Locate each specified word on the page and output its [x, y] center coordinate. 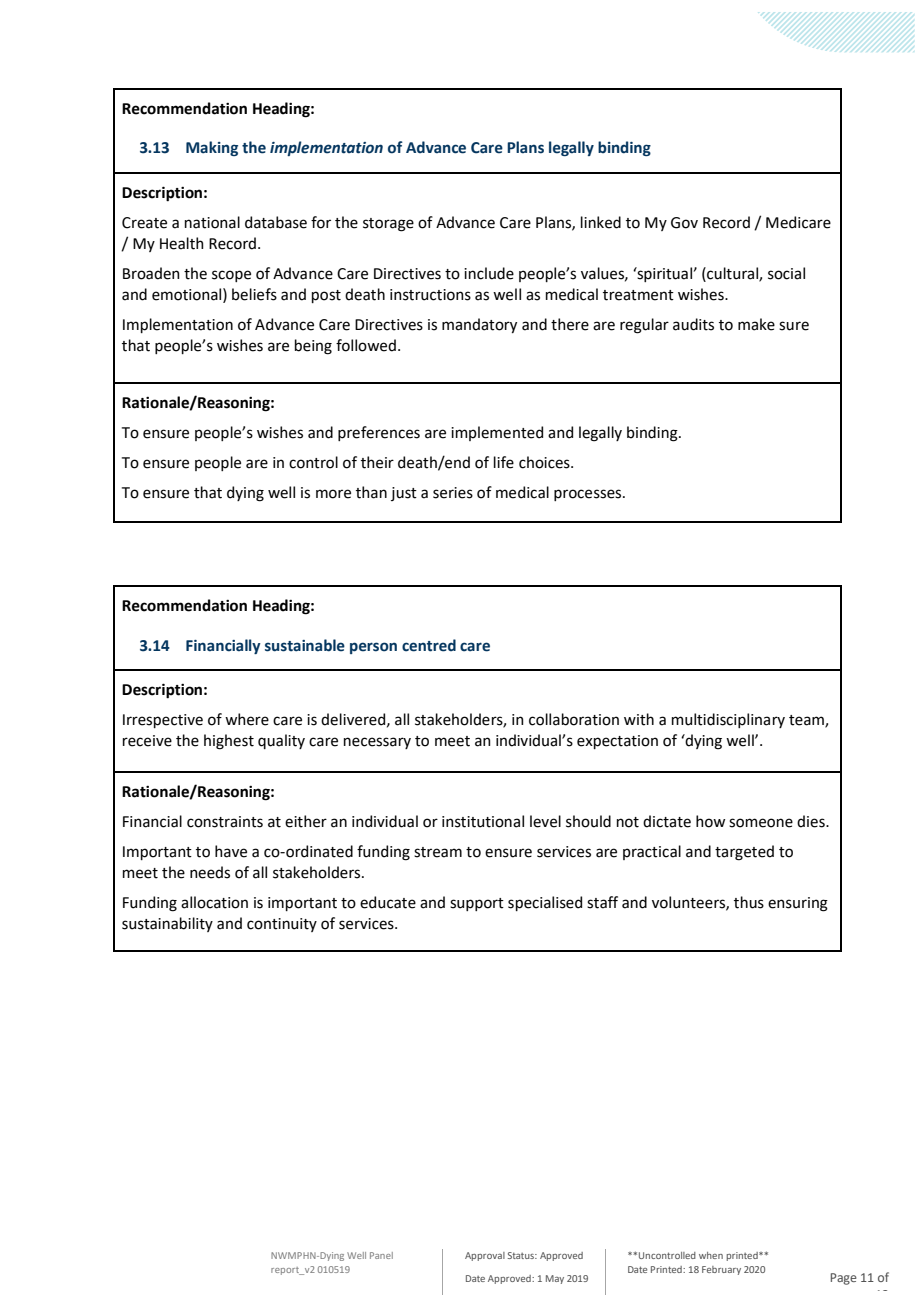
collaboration [574, 719]
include [489, 273]
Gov [684, 223]
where [247, 719]
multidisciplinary [728, 720]
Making [212, 148]
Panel [381, 1255]
